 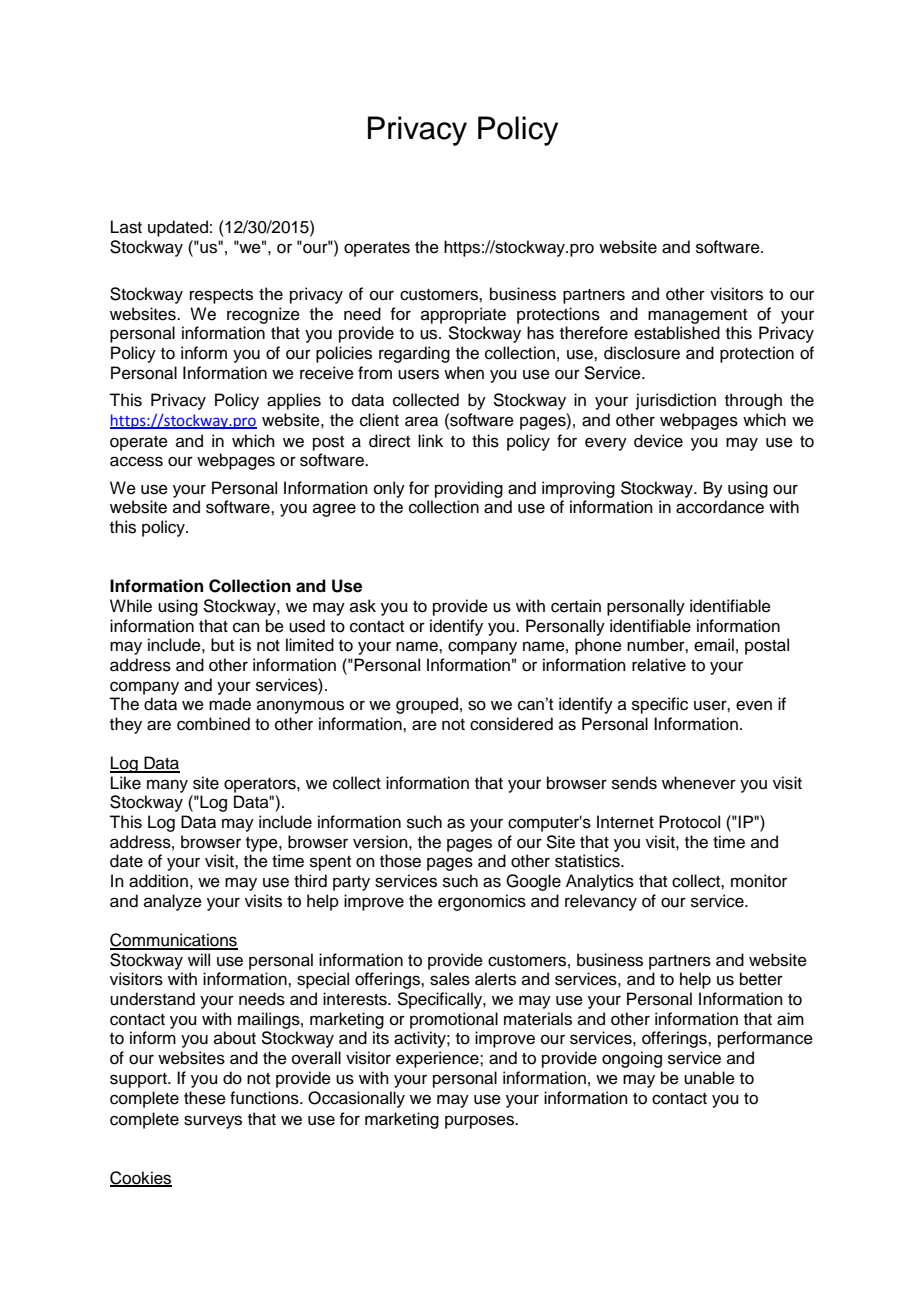 I want to click on appropriate, so click(x=463, y=315).
